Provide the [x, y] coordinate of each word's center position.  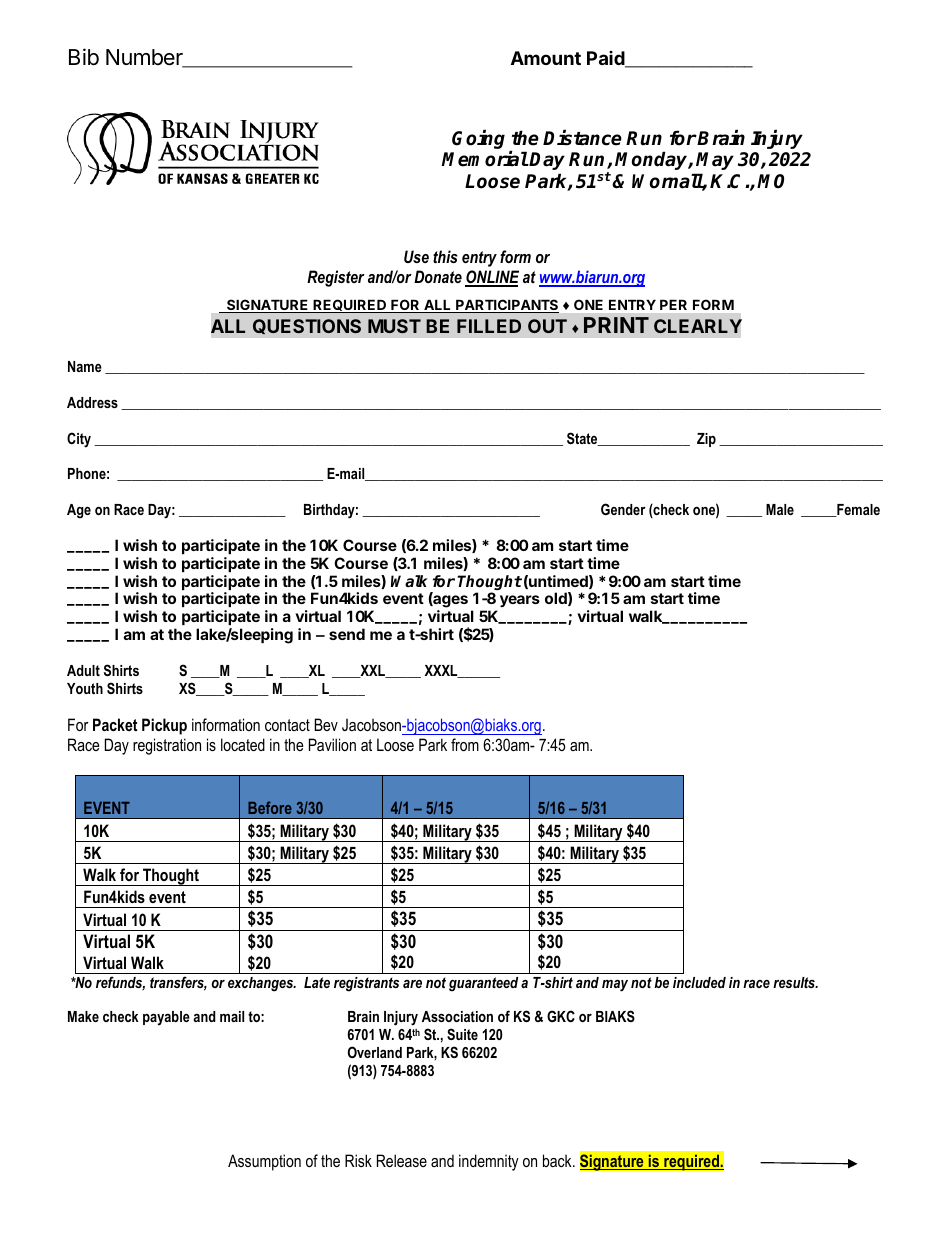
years [518, 603]
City [79, 440]
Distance [582, 138]
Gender [623, 509]
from [465, 744]
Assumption [264, 1162]
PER [673, 305]
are [412, 984]
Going [478, 139]
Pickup [164, 726]
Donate [438, 276]
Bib [84, 57]
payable [166, 1018]
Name [85, 366]
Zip [706, 440]
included [699, 982]
